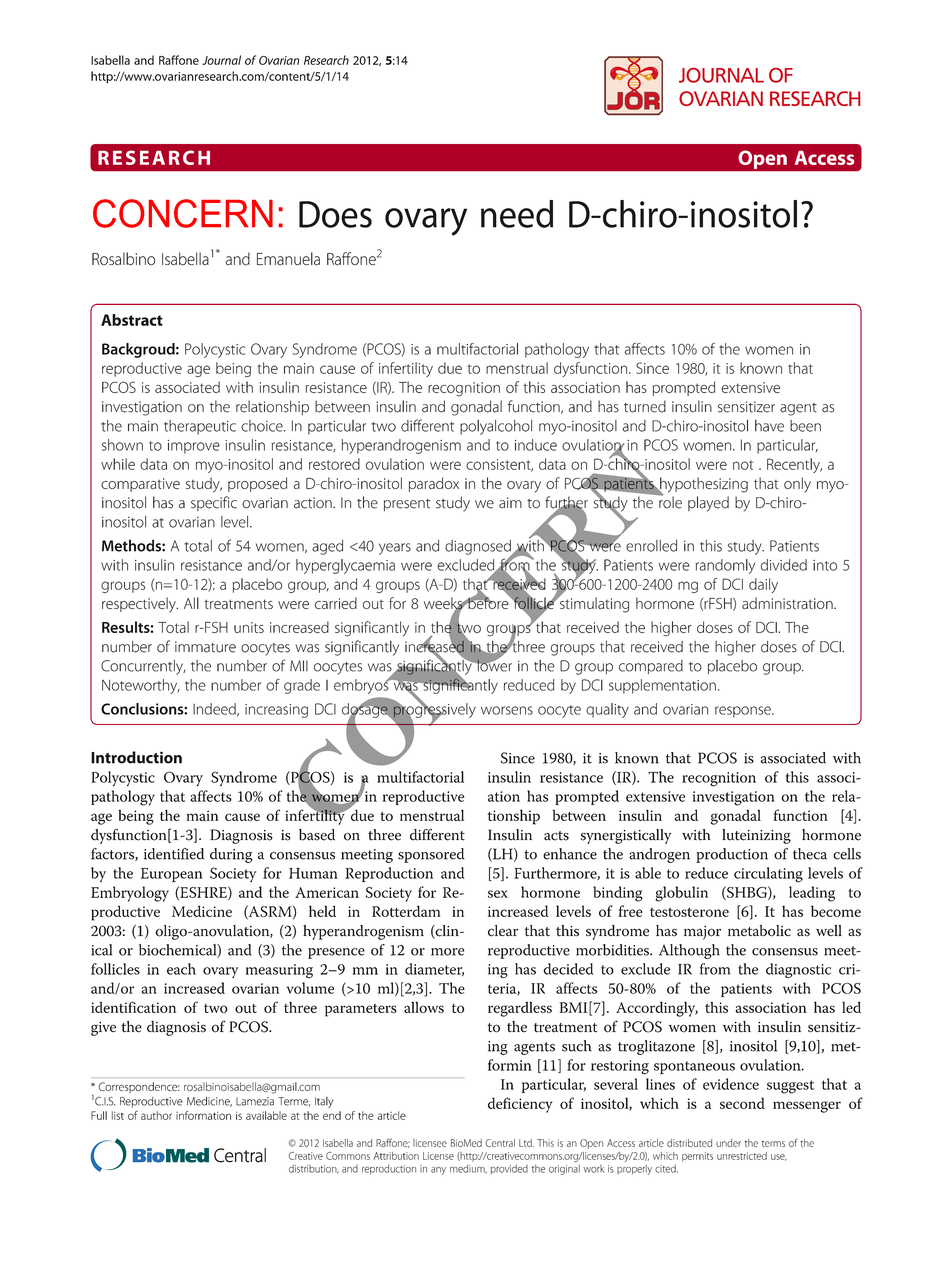 This page has height=1270, width=952. What do you see at coordinates (221, 60) in the page?
I see `Journal` at bounding box center [221, 60].
